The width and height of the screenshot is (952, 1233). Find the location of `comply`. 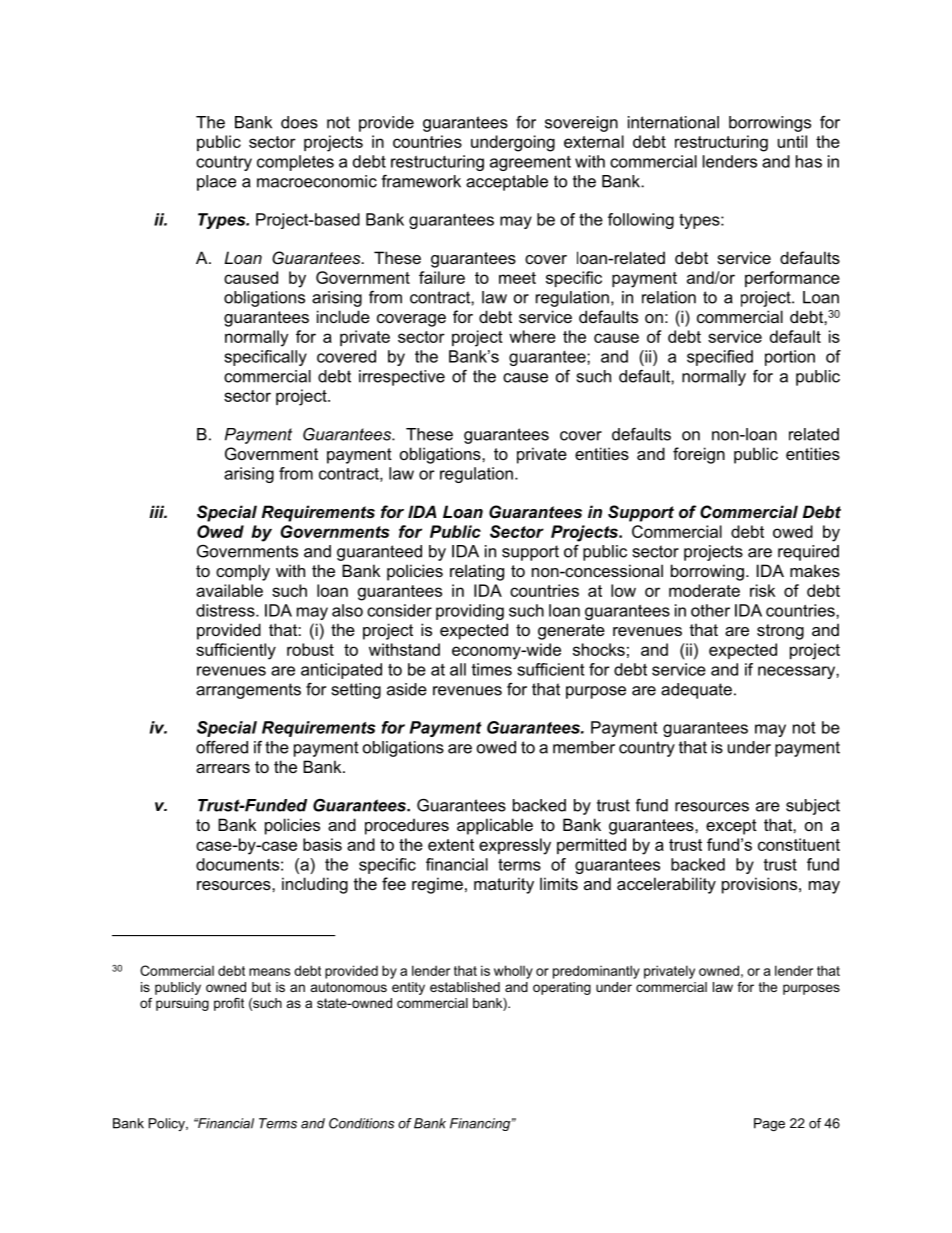

comply is located at coordinates (243, 572).
